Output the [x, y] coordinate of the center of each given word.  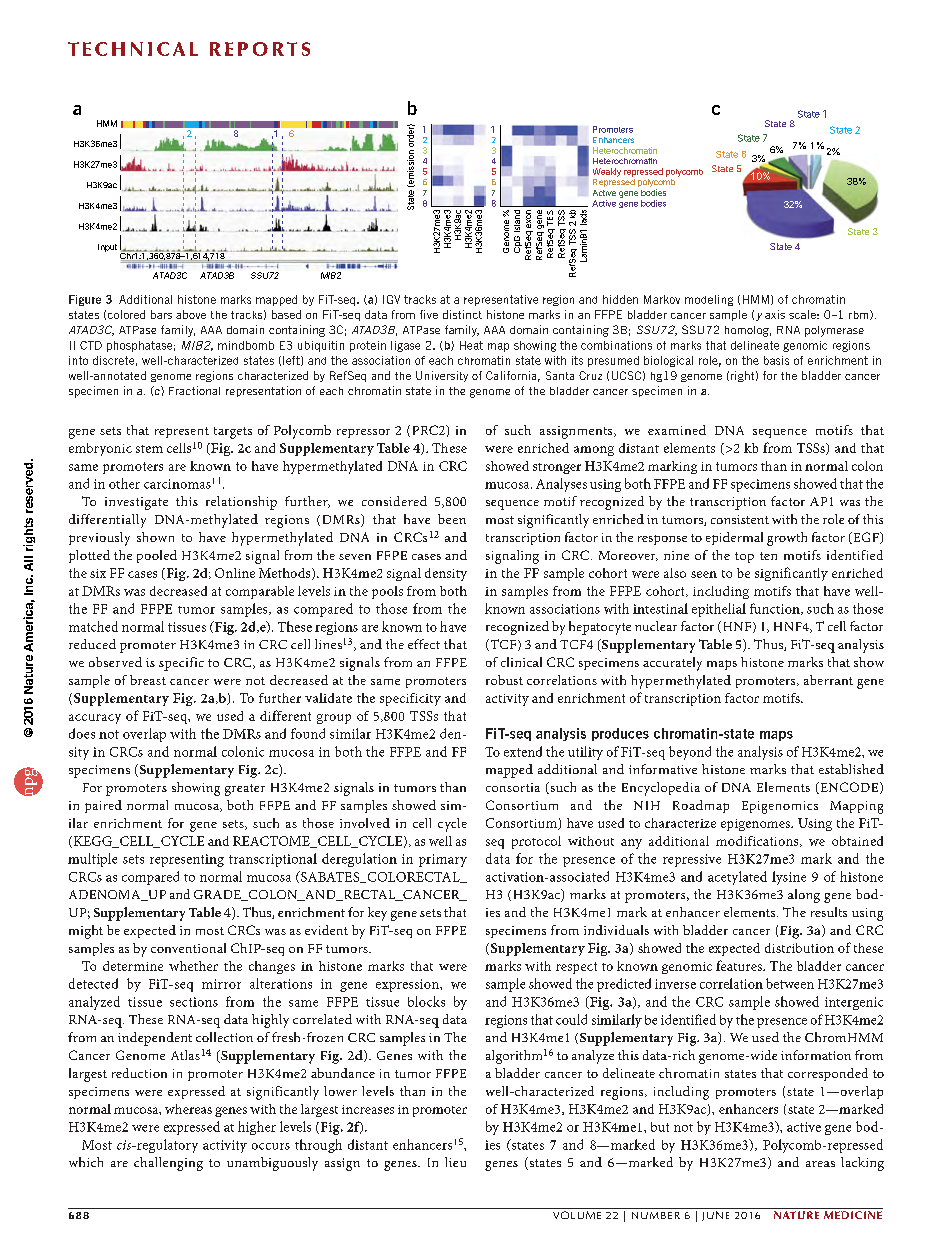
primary [443, 860]
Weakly [607, 172]
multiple [92, 860]
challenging [168, 1164]
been [452, 519]
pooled [157, 556]
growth [787, 539]
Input [107, 248]
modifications [758, 841]
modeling [709, 300]
